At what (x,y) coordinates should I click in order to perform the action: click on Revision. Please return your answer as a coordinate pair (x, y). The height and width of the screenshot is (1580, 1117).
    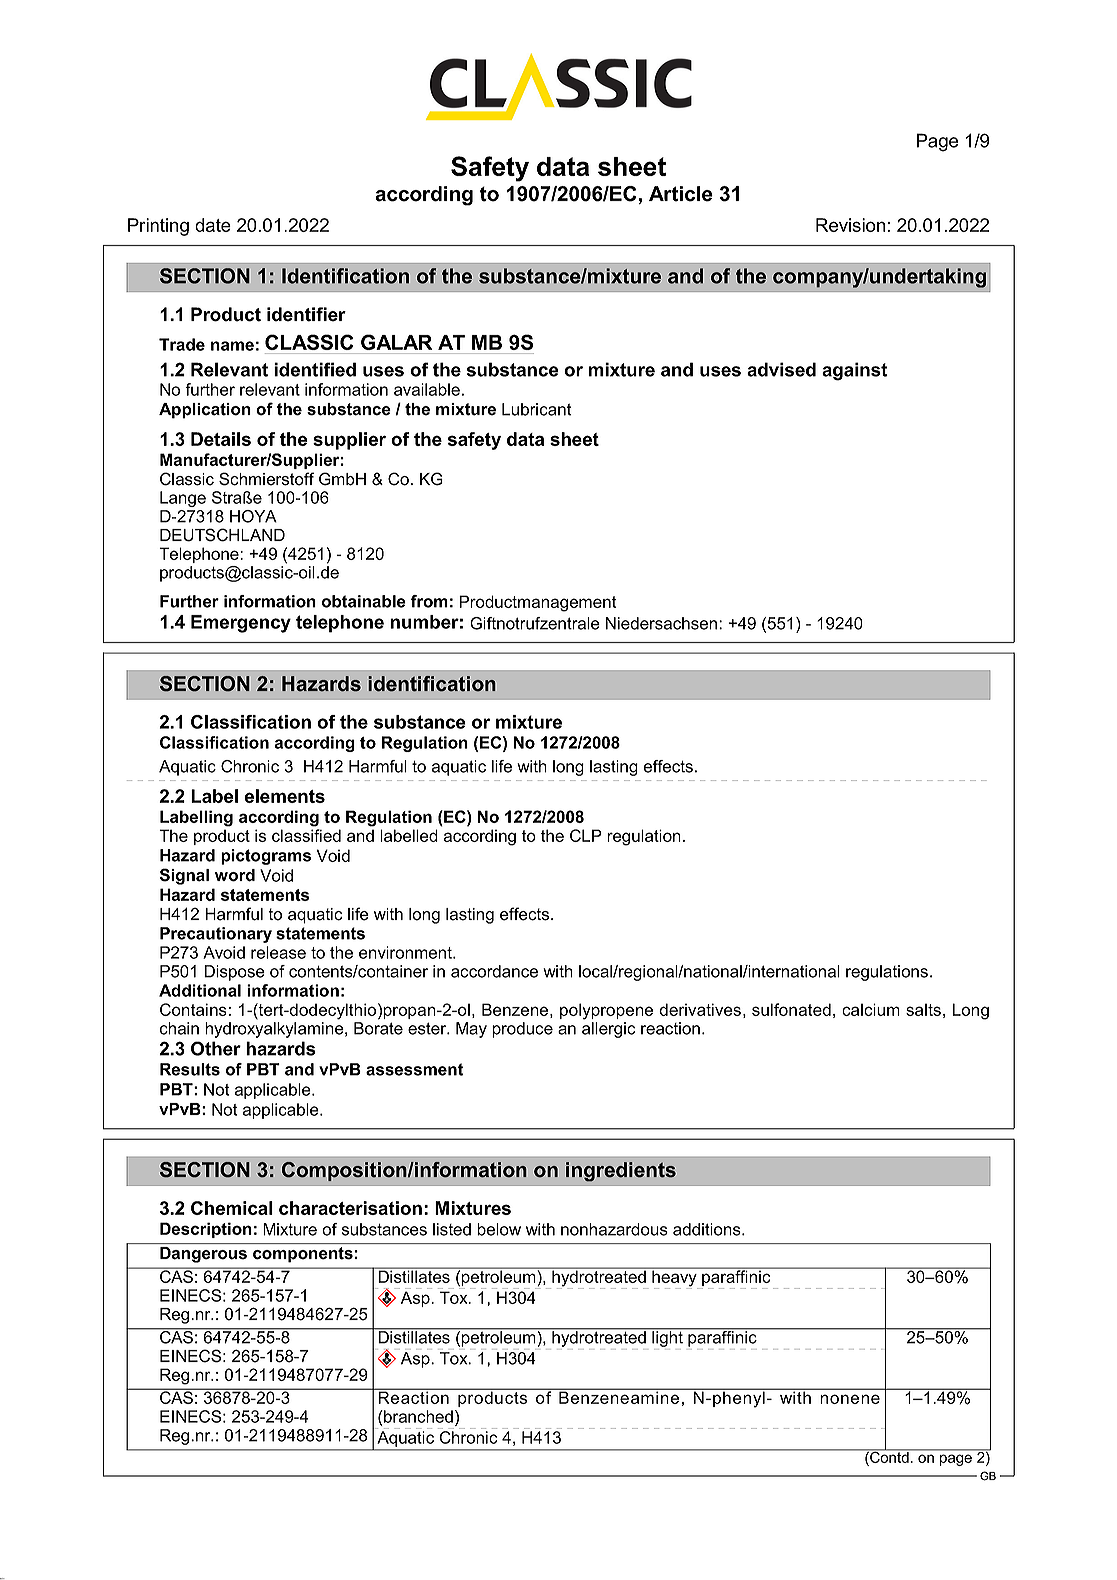
    Looking at the image, I should click on (850, 225).
